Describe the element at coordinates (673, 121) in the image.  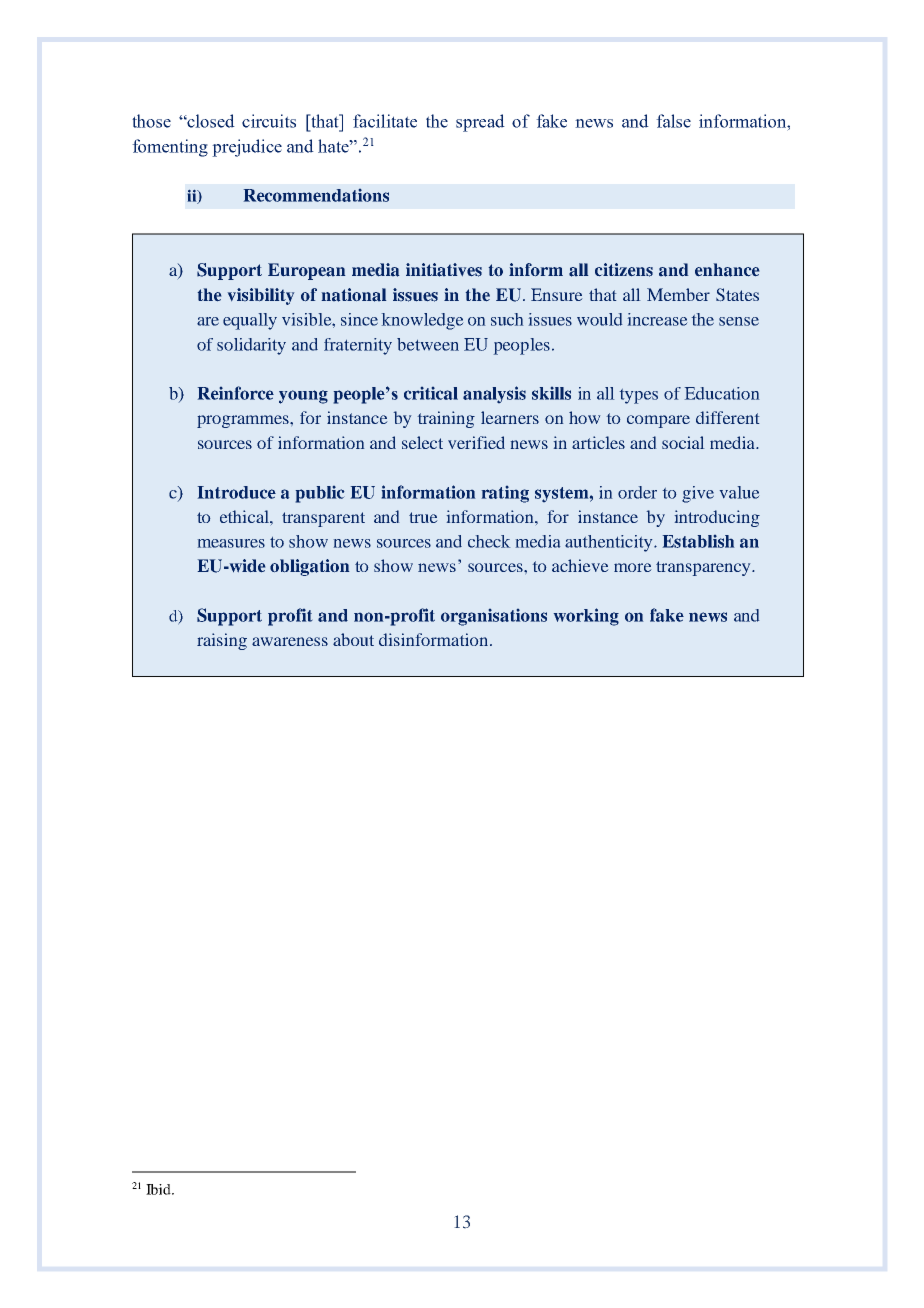
I see `false` at that location.
